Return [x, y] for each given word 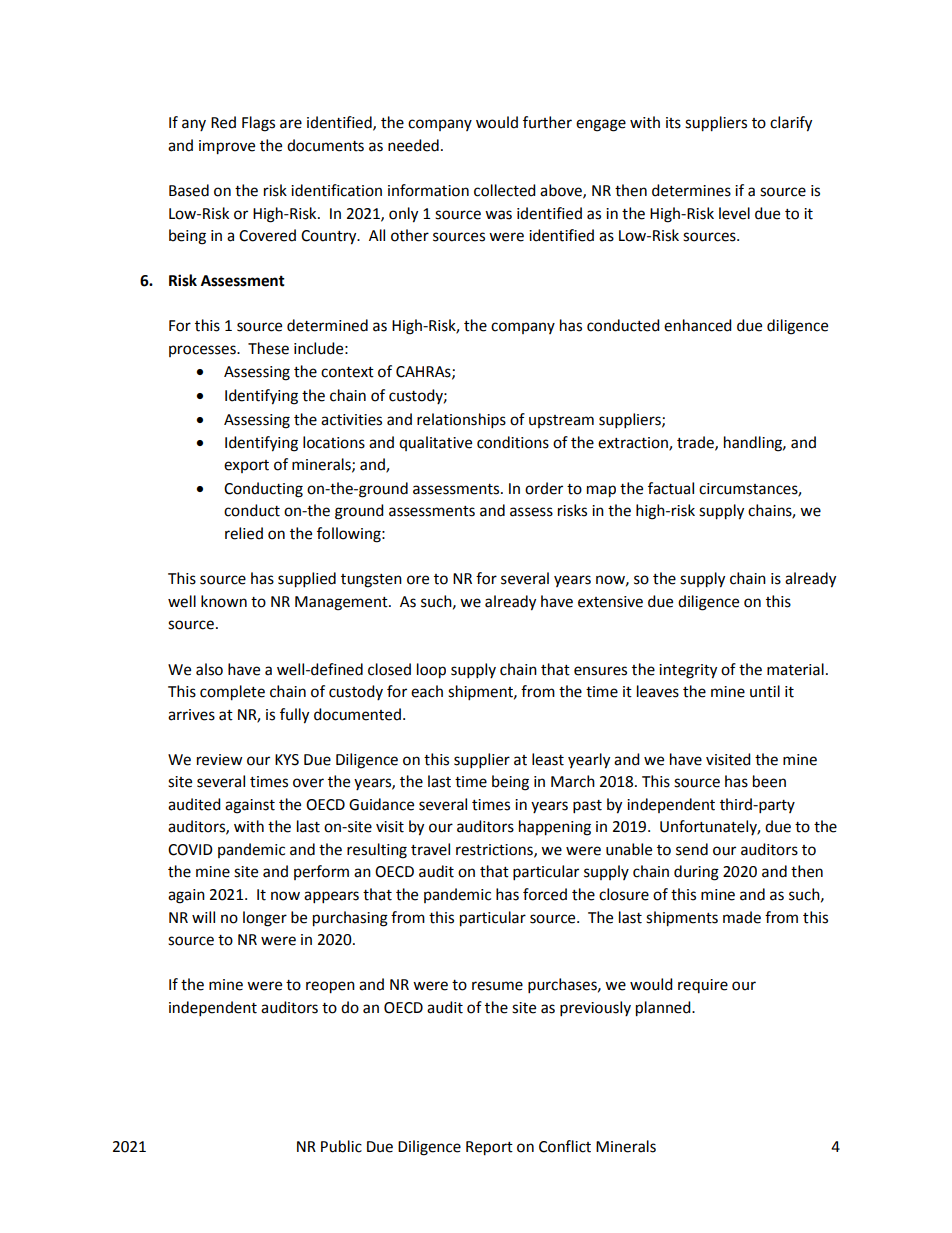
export [246, 466]
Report [489, 1148]
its [673, 123]
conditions [513, 442]
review [220, 760]
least [548, 759]
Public [341, 1146]
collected [505, 190]
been [769, 781]
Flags [258, 124]
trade [696, 443]
